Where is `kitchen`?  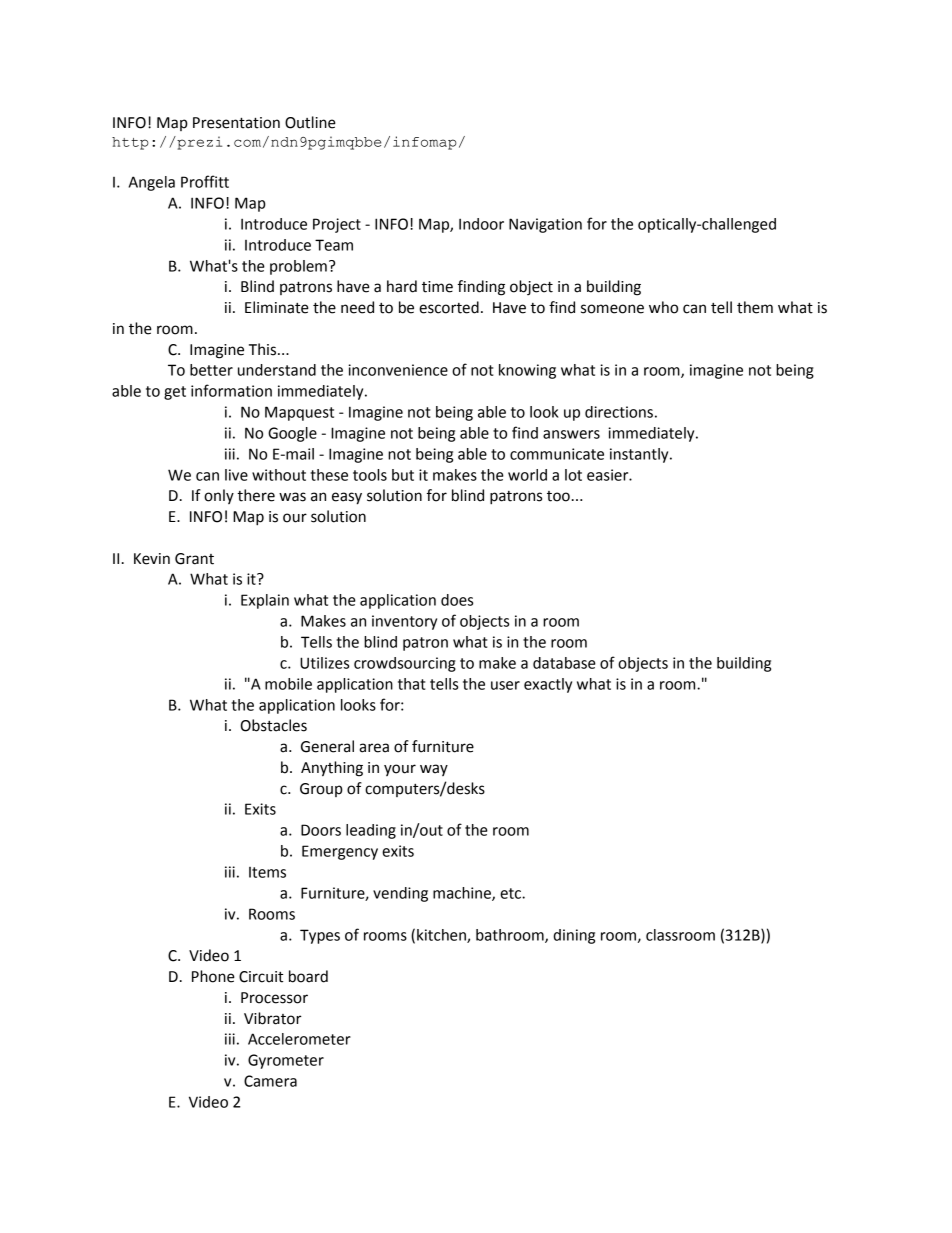 kitchen is located at coordinates (442, 936).
